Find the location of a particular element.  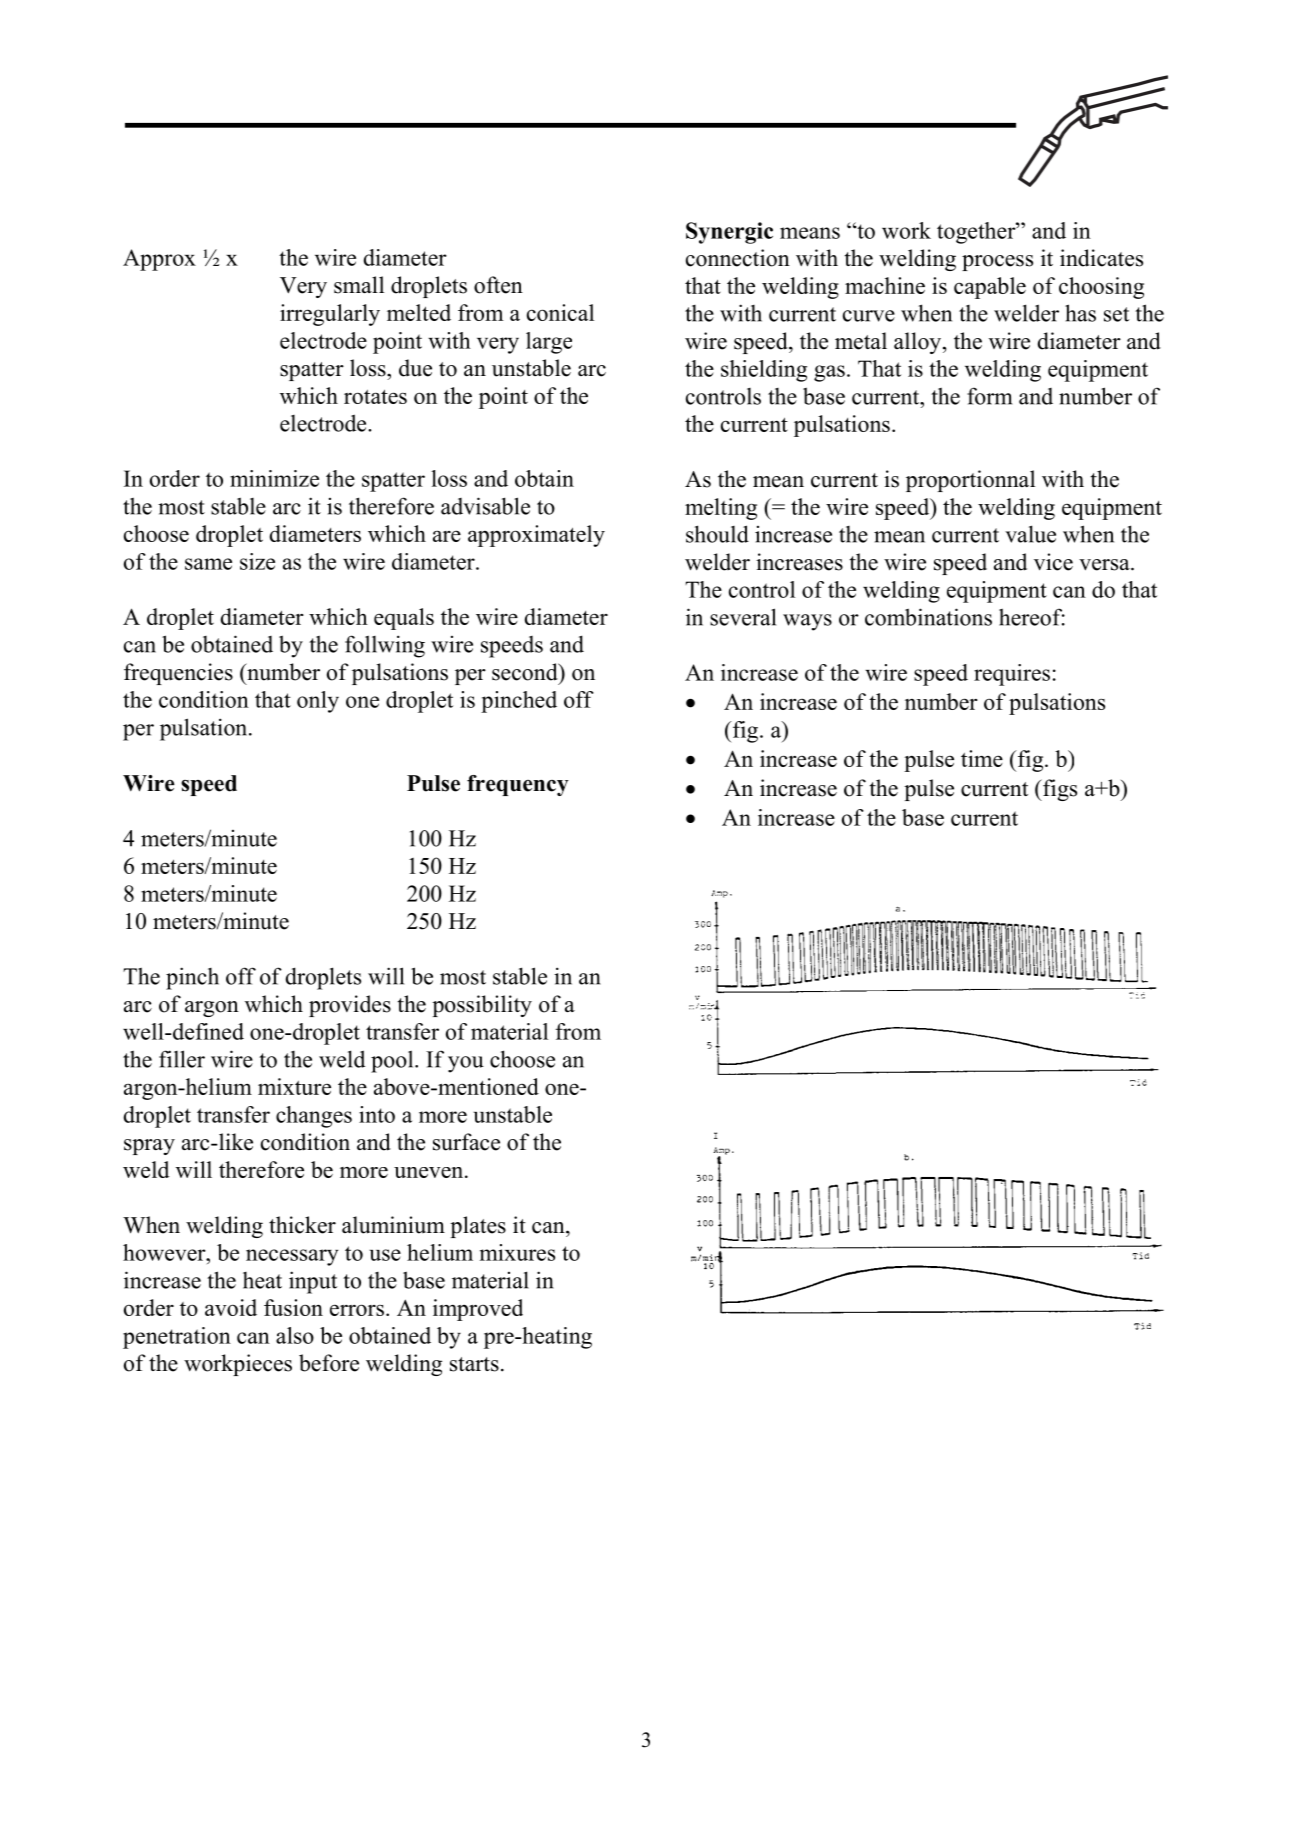

process is located at coordinates (997, 263).
